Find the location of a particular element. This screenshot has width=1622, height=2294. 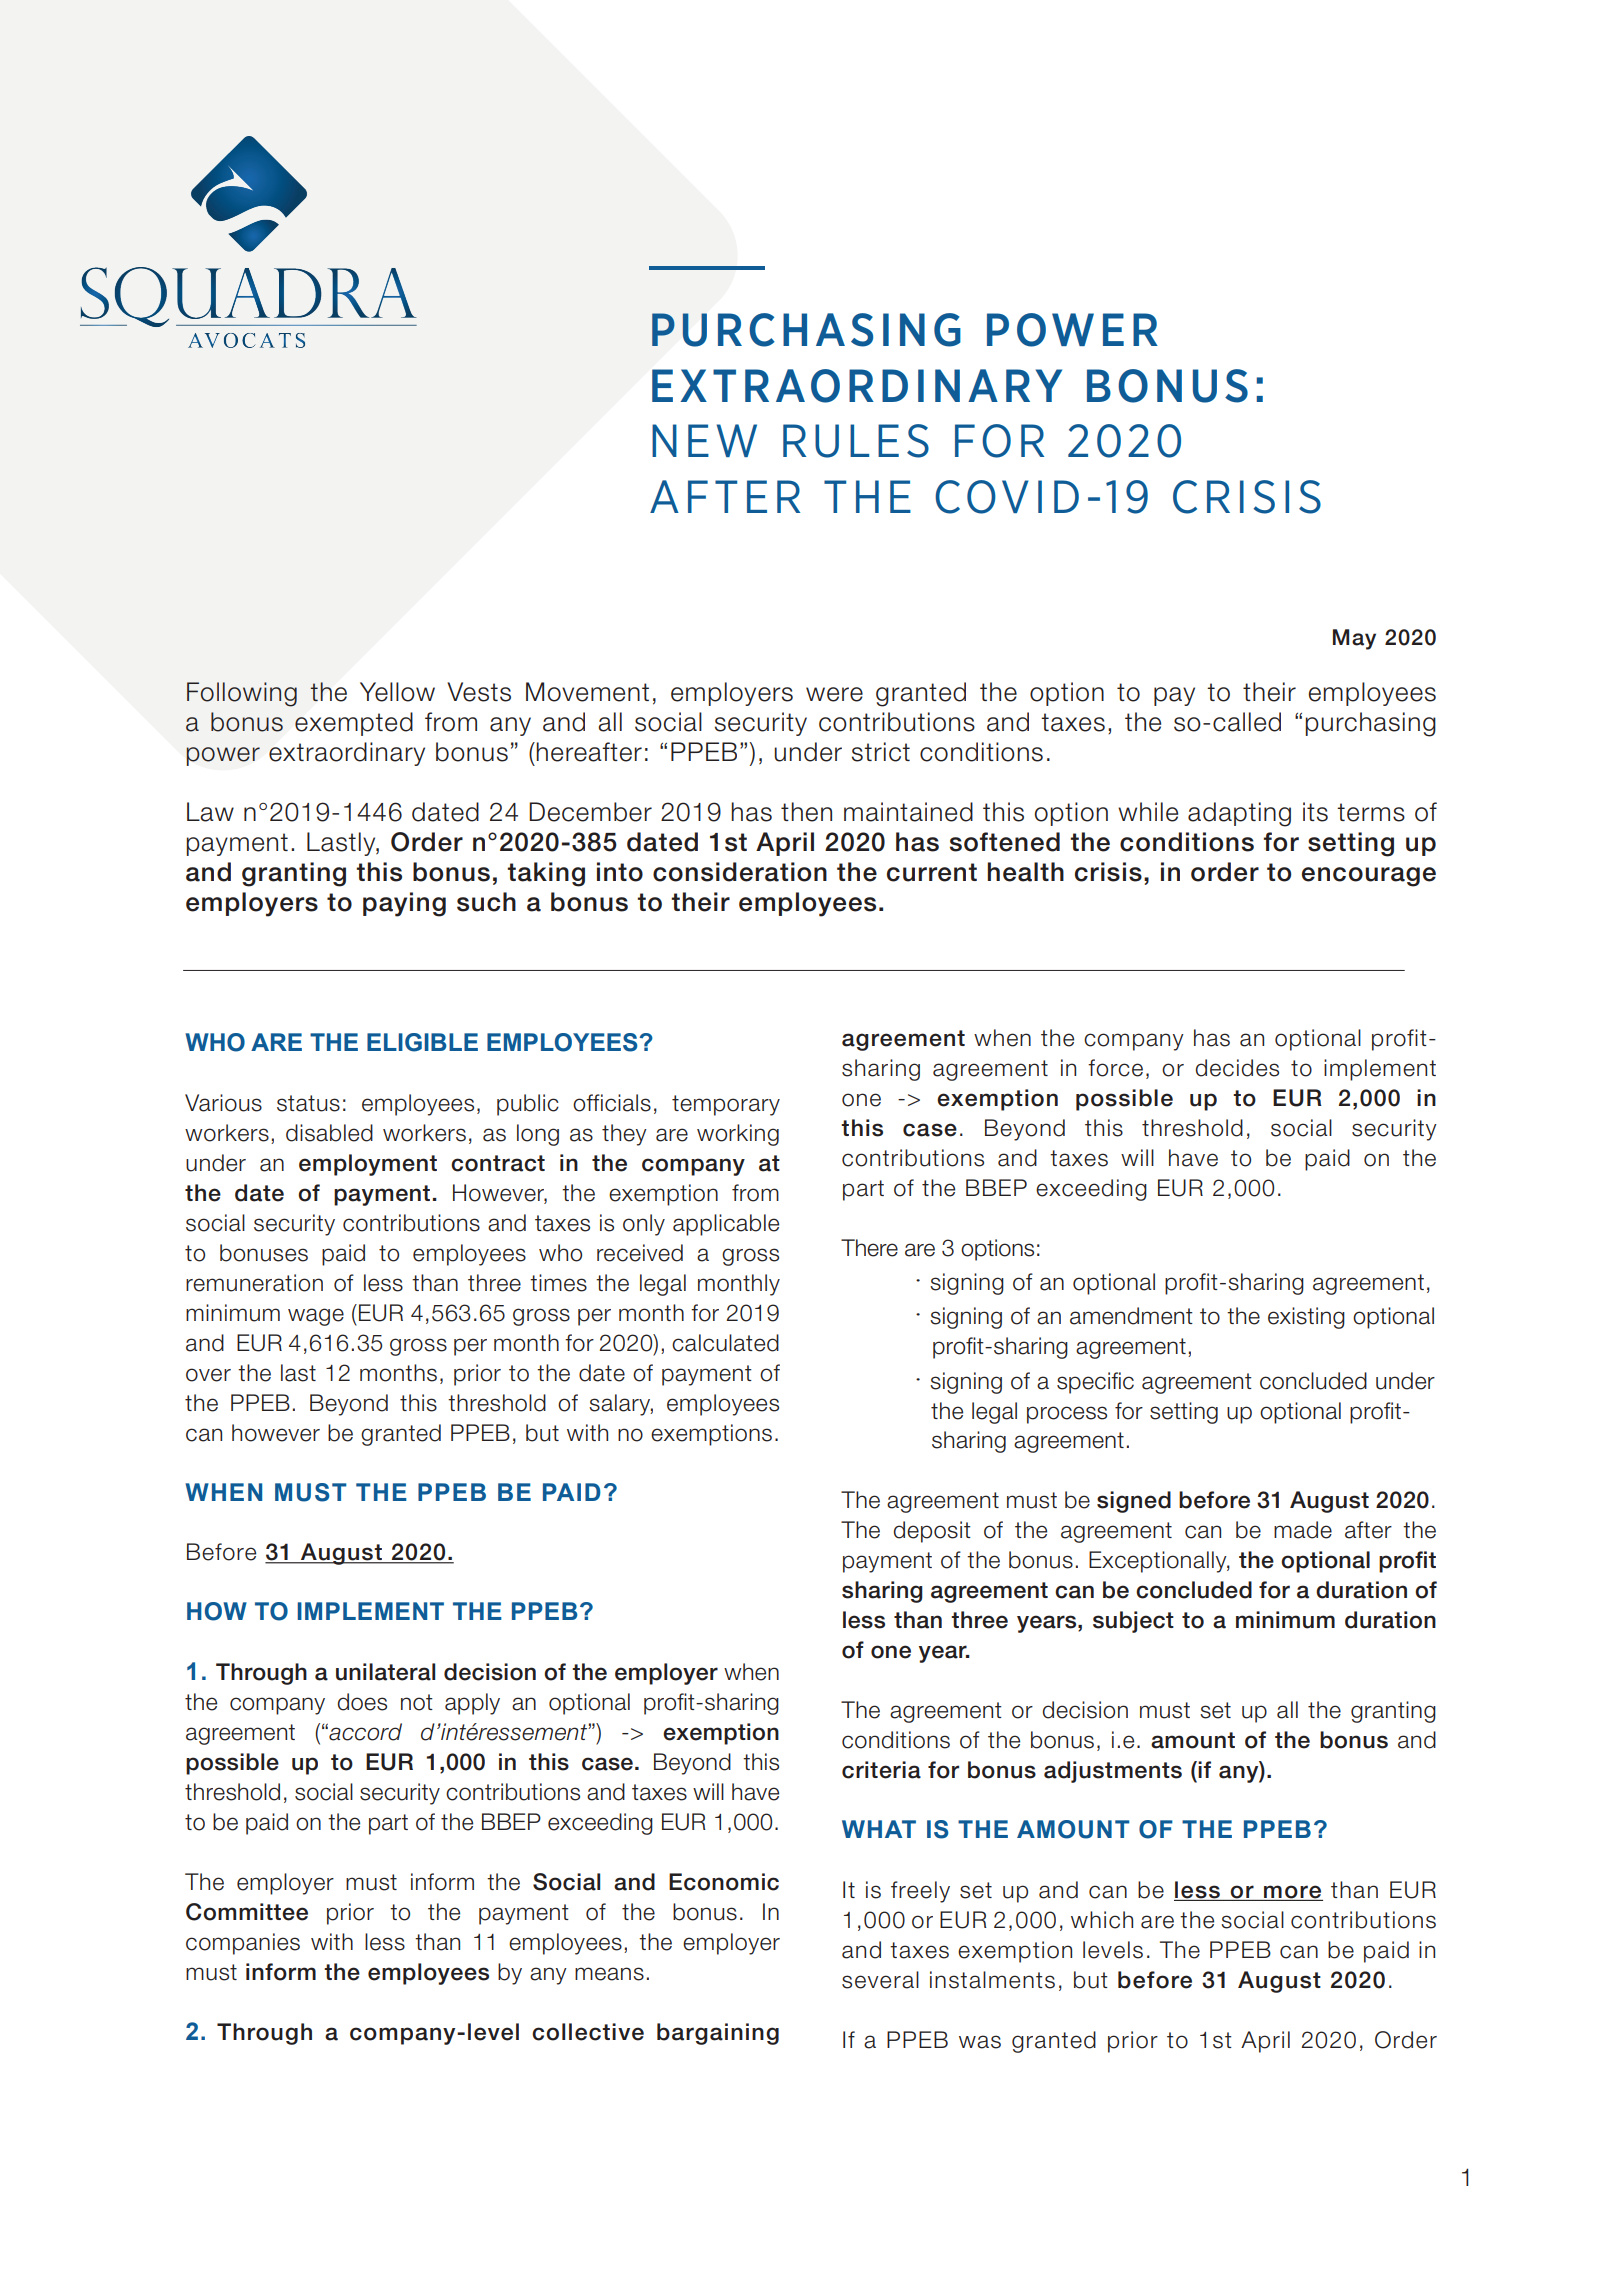

ELIGIBLE is located at coordinates (422, 1042).
